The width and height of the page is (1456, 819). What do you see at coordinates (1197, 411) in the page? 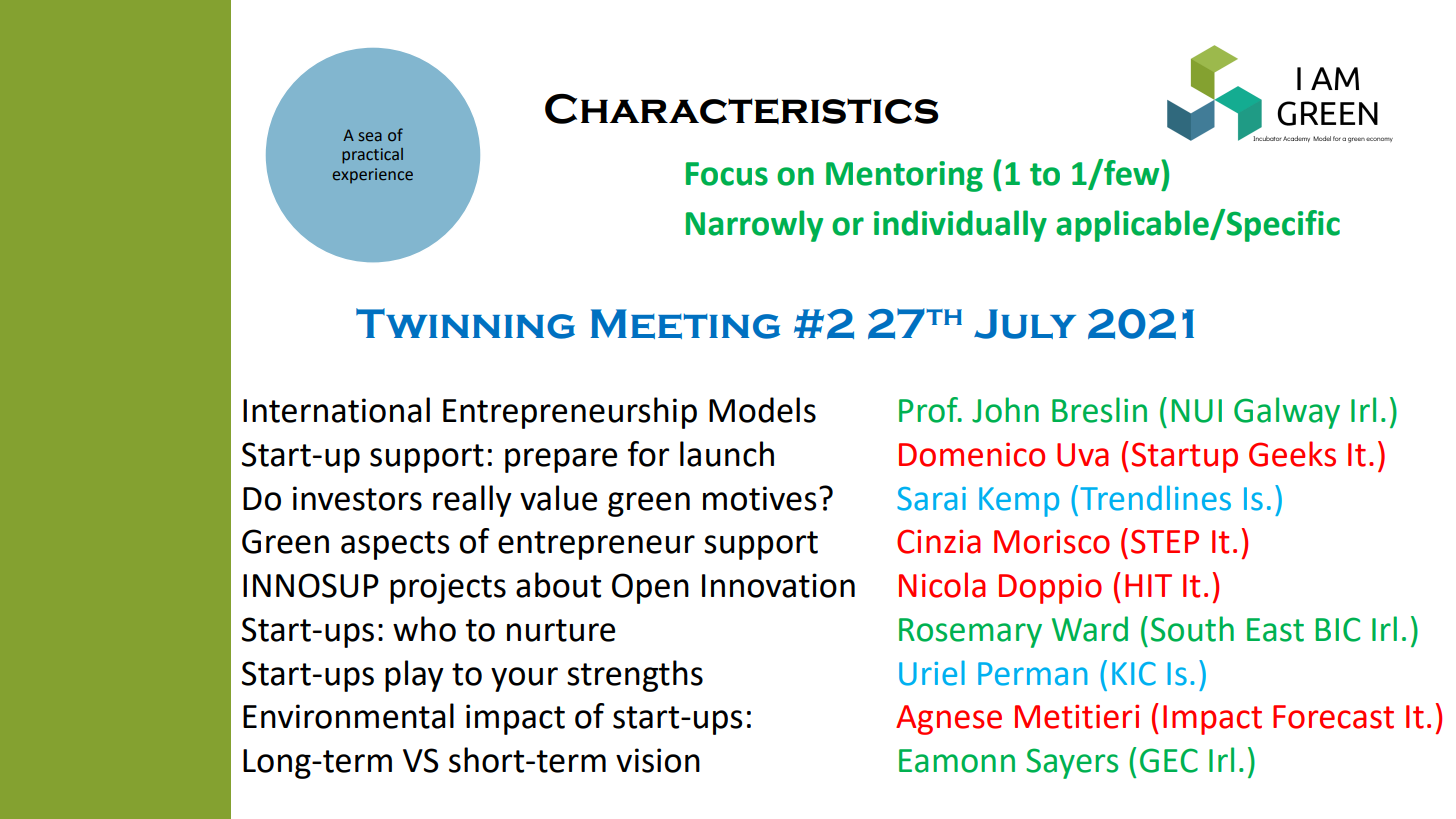
I see `NUI` at bounding box center [1197, 411].
